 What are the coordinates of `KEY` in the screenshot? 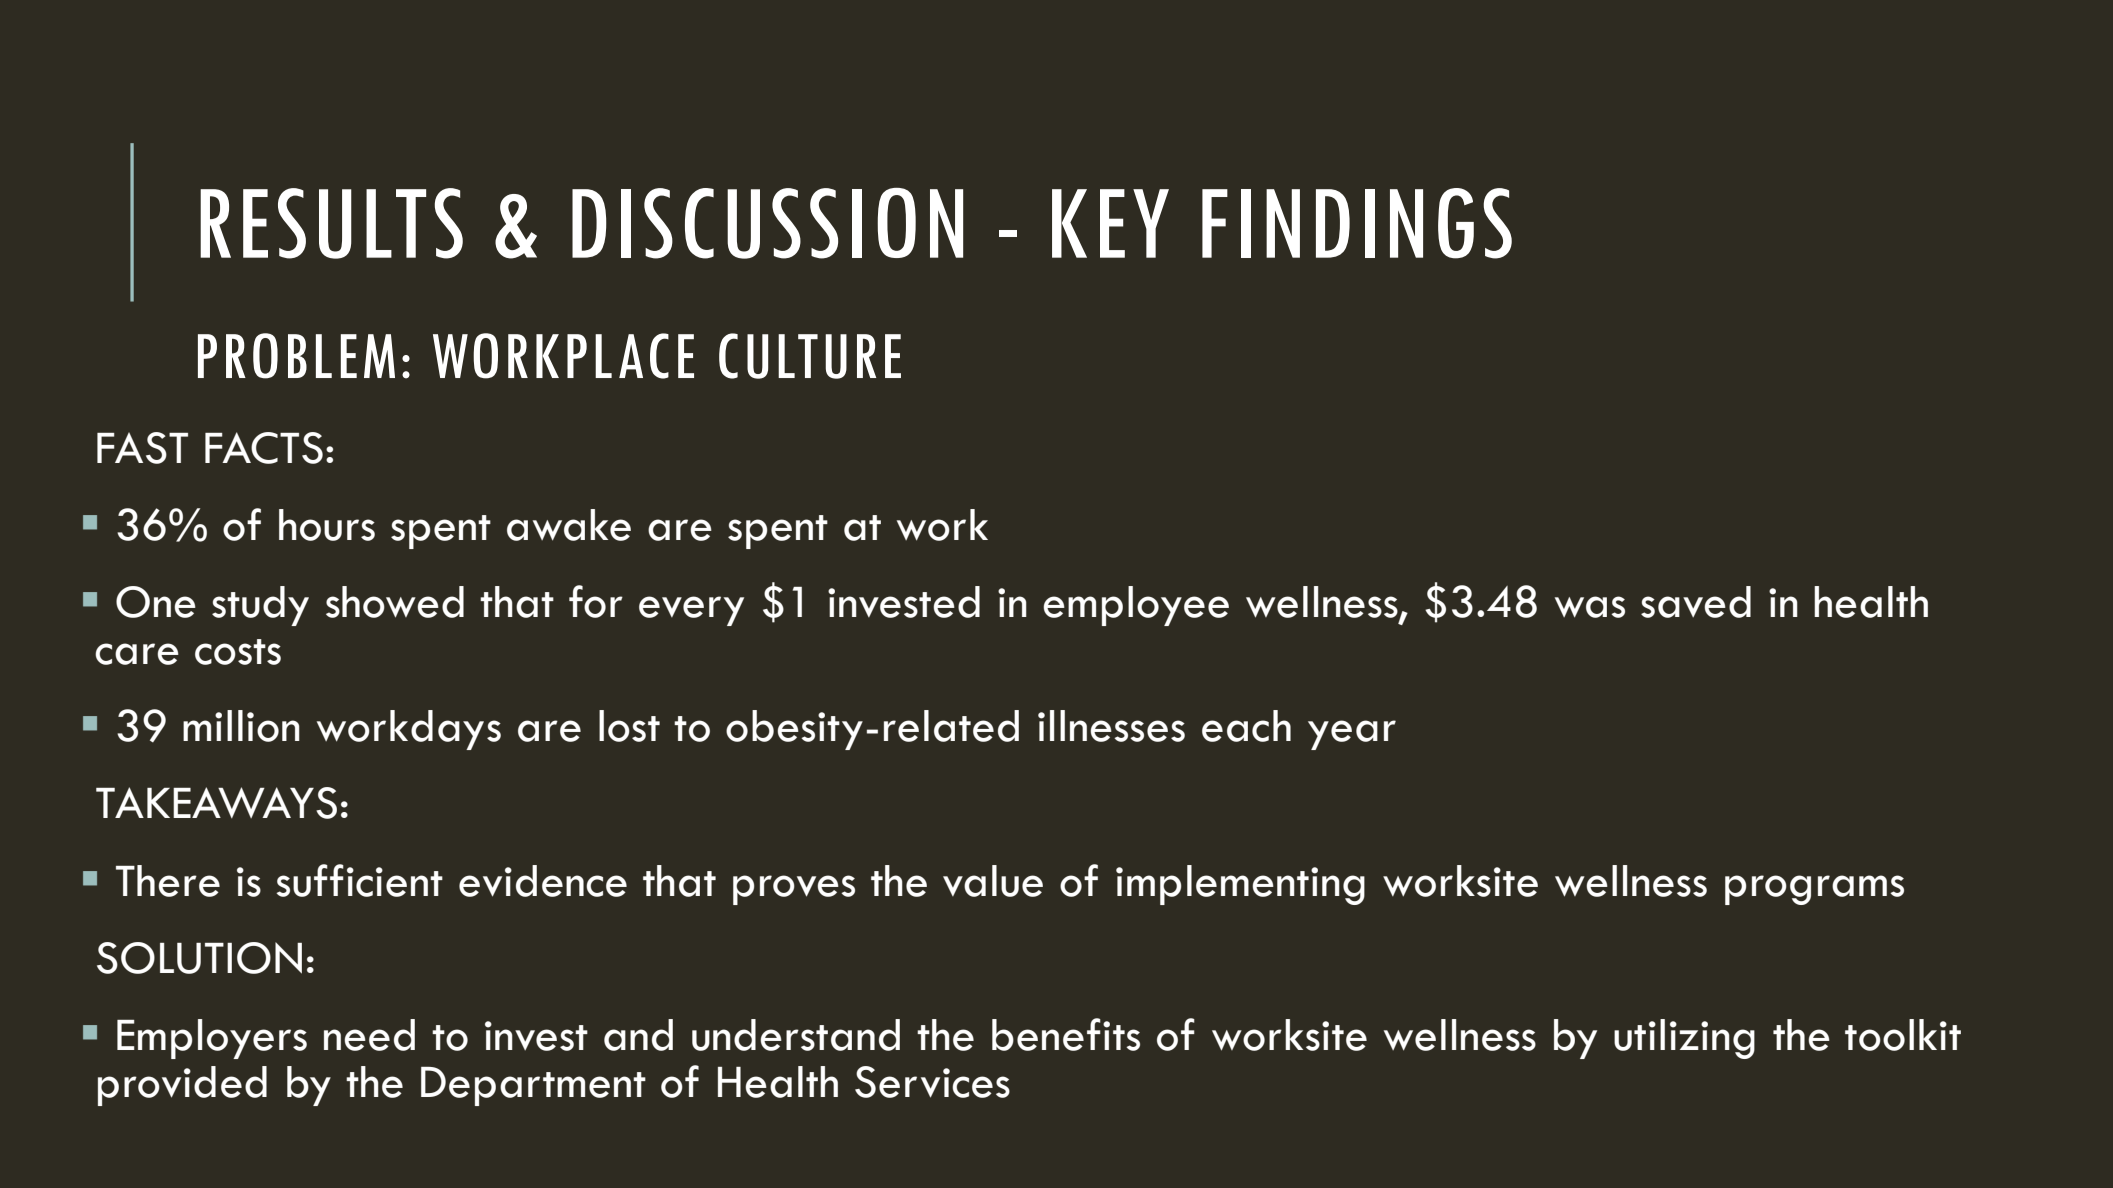 It's located at (1110, 223).
